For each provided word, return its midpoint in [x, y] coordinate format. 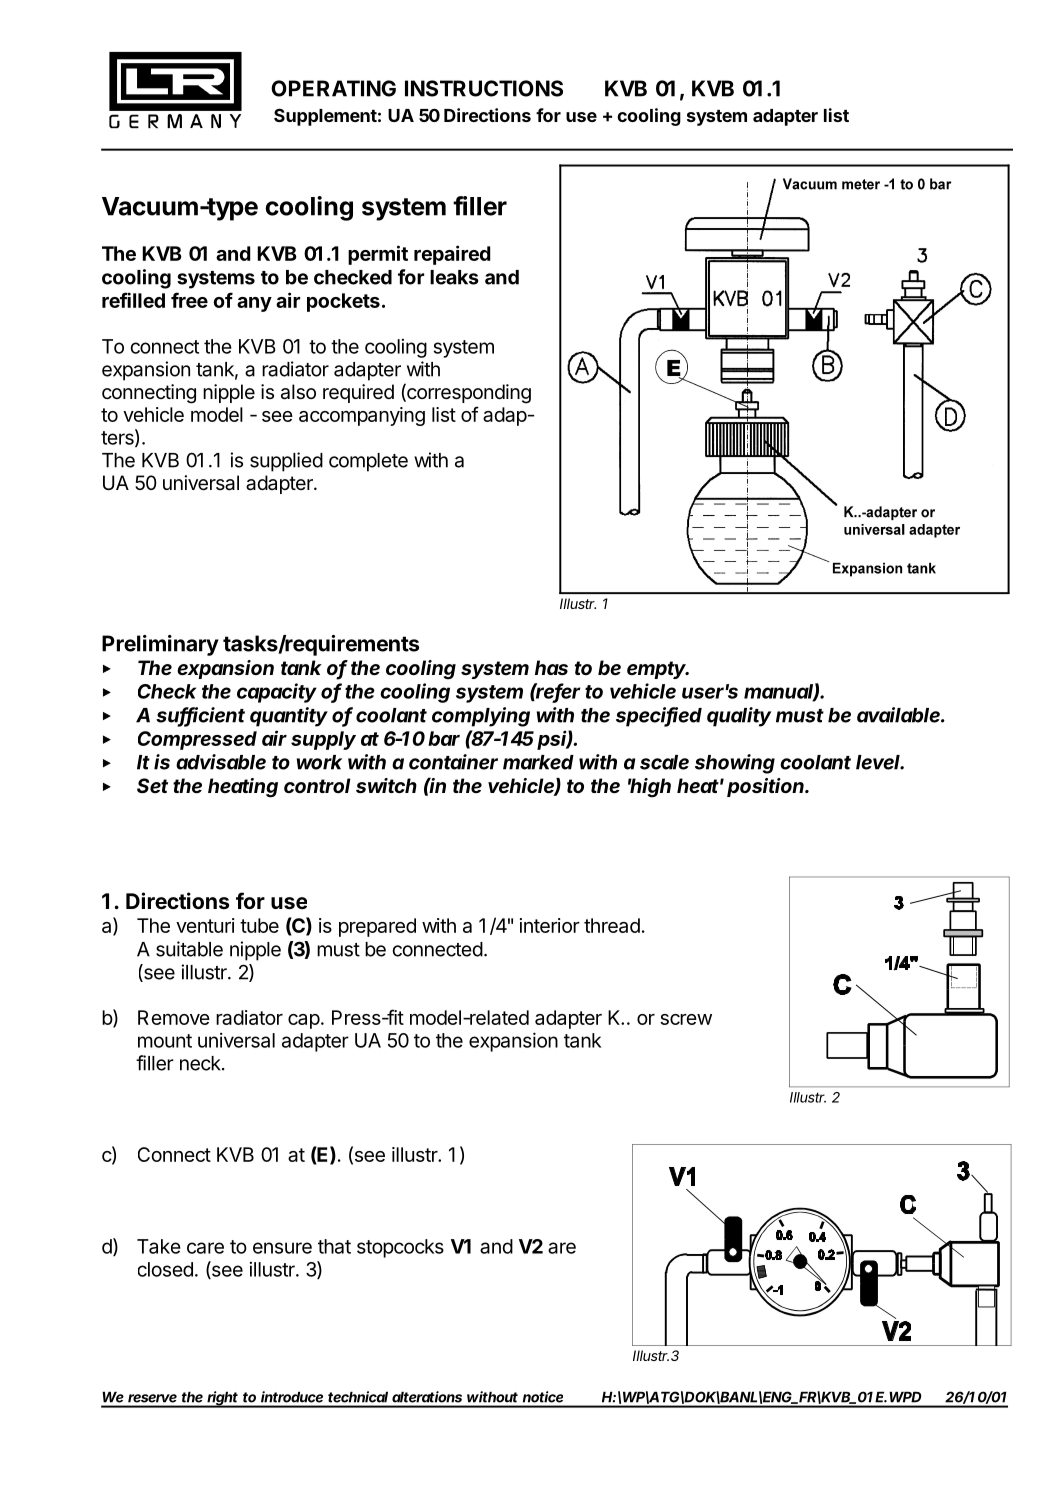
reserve [152, 1398]
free [189, 300]
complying [481, 717]
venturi [205, 925]
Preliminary [160, 645]
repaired [452, 255]
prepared [377, 927]
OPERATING [333, 88]
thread [612, 925]
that [334, 1246]
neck [201, 1063]
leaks [454, 277]
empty [658, 670]
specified [659, 717]
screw [686, 1019]
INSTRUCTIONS [484, 88]
